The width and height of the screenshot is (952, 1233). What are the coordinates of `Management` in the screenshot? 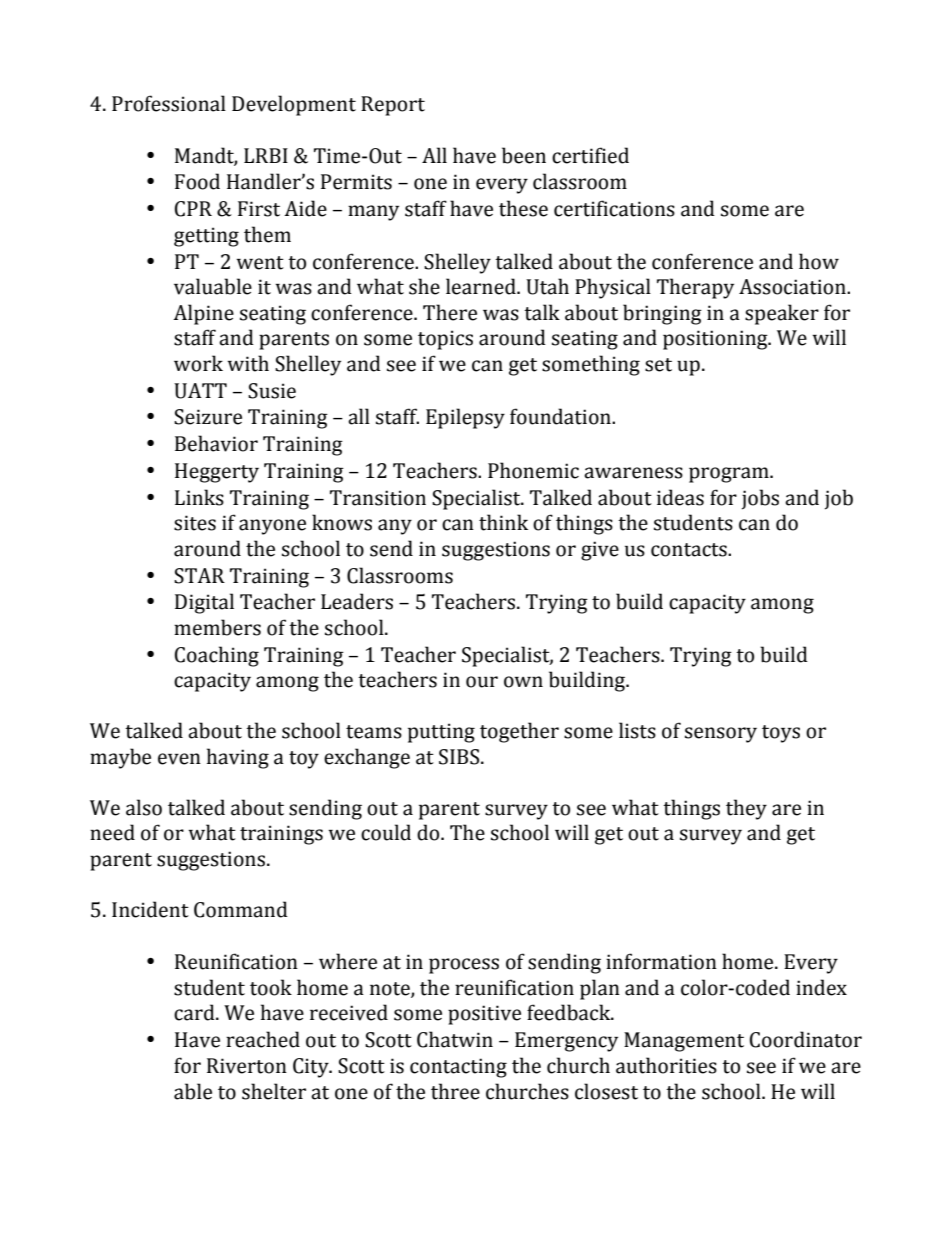 It's located at (684, 1042).
